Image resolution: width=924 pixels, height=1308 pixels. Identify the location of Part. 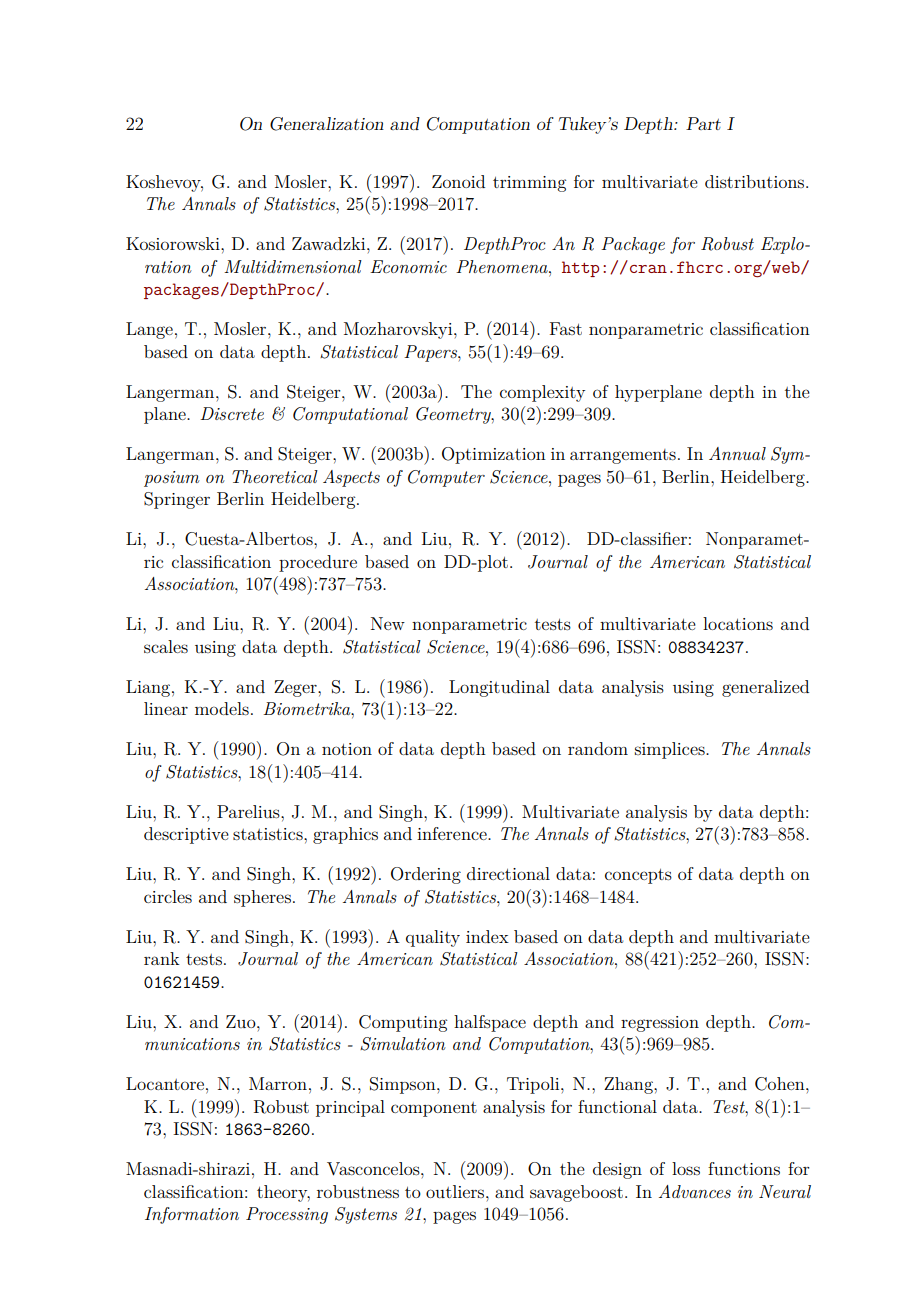
(703, 123).
